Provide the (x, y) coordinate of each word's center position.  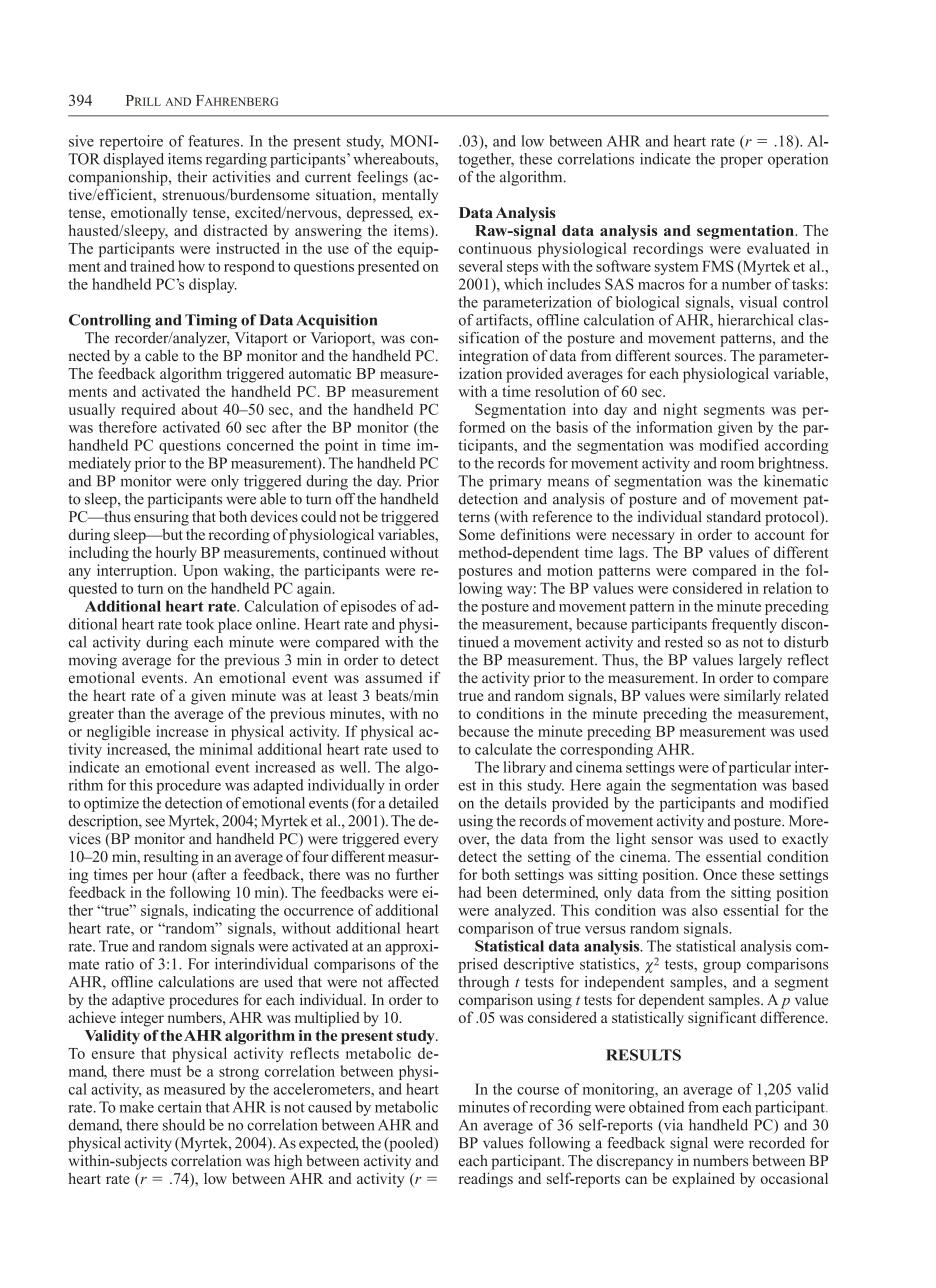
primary (515, 482)
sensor (672, 840)
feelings (382, 178)
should (184, 1125)
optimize (111, 804)
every (421, 842)
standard (734, 517)
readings (486, 1180)
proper (741, 162)
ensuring (161, 518)
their (192, 177)
